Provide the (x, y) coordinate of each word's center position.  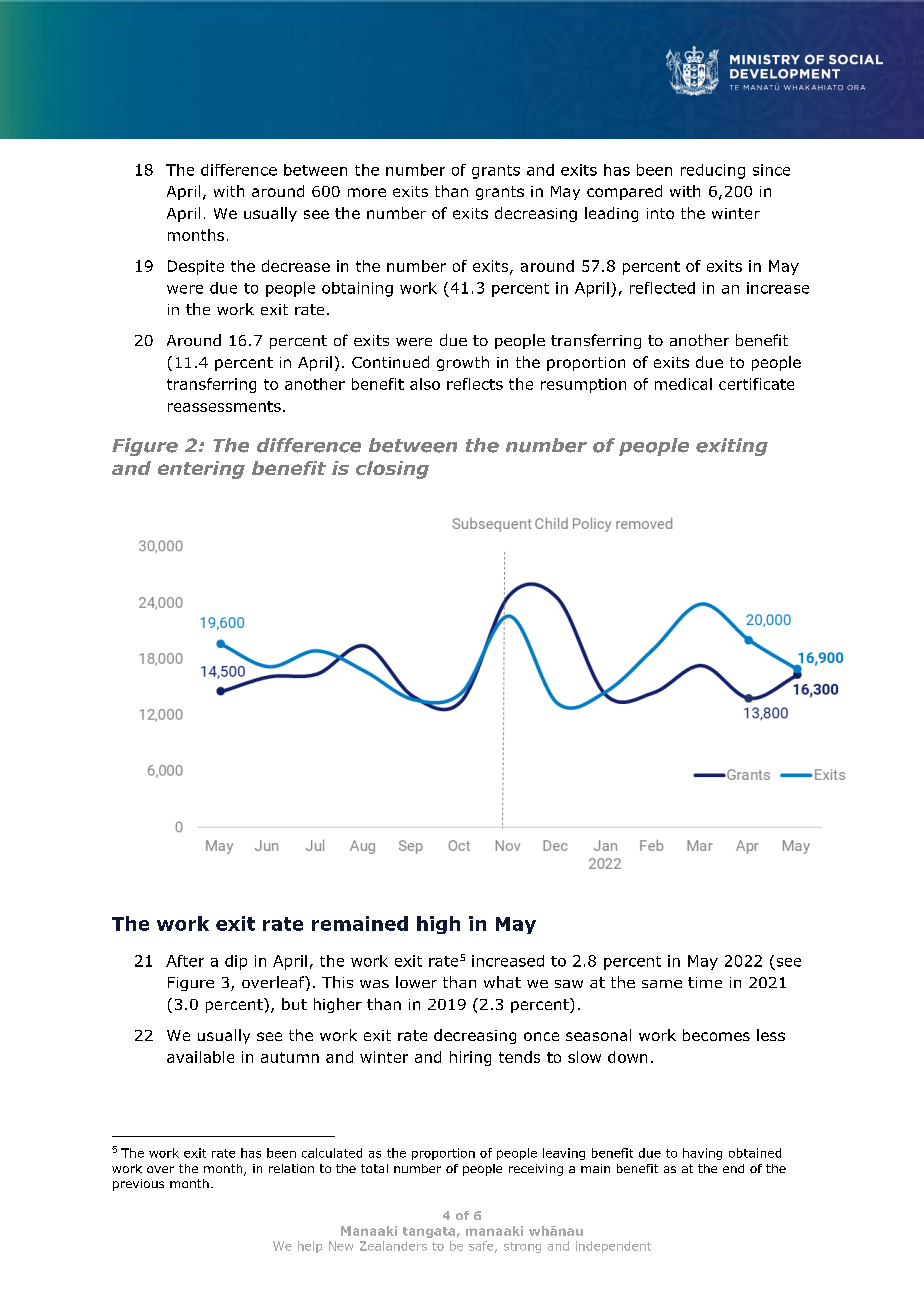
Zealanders (393, 1246)
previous (138, 1185)
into (660, 213)
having (702, 1154)
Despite (196, 267)
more (367, 192)
